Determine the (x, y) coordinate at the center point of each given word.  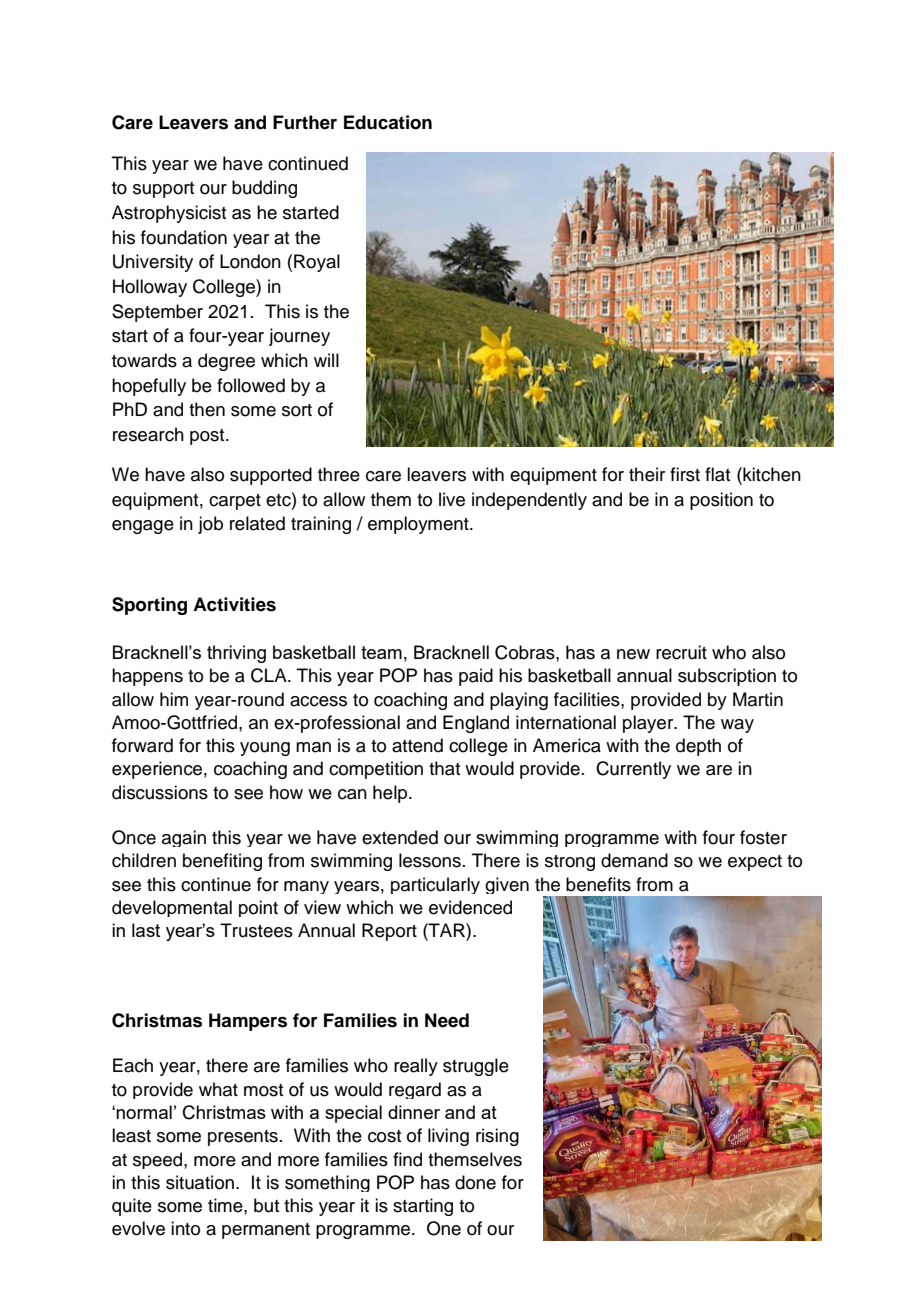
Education (388, 122)
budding (264, 189)
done (475, 1182)
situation (200, 1182)
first (685, 474)
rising (497, 1137)
